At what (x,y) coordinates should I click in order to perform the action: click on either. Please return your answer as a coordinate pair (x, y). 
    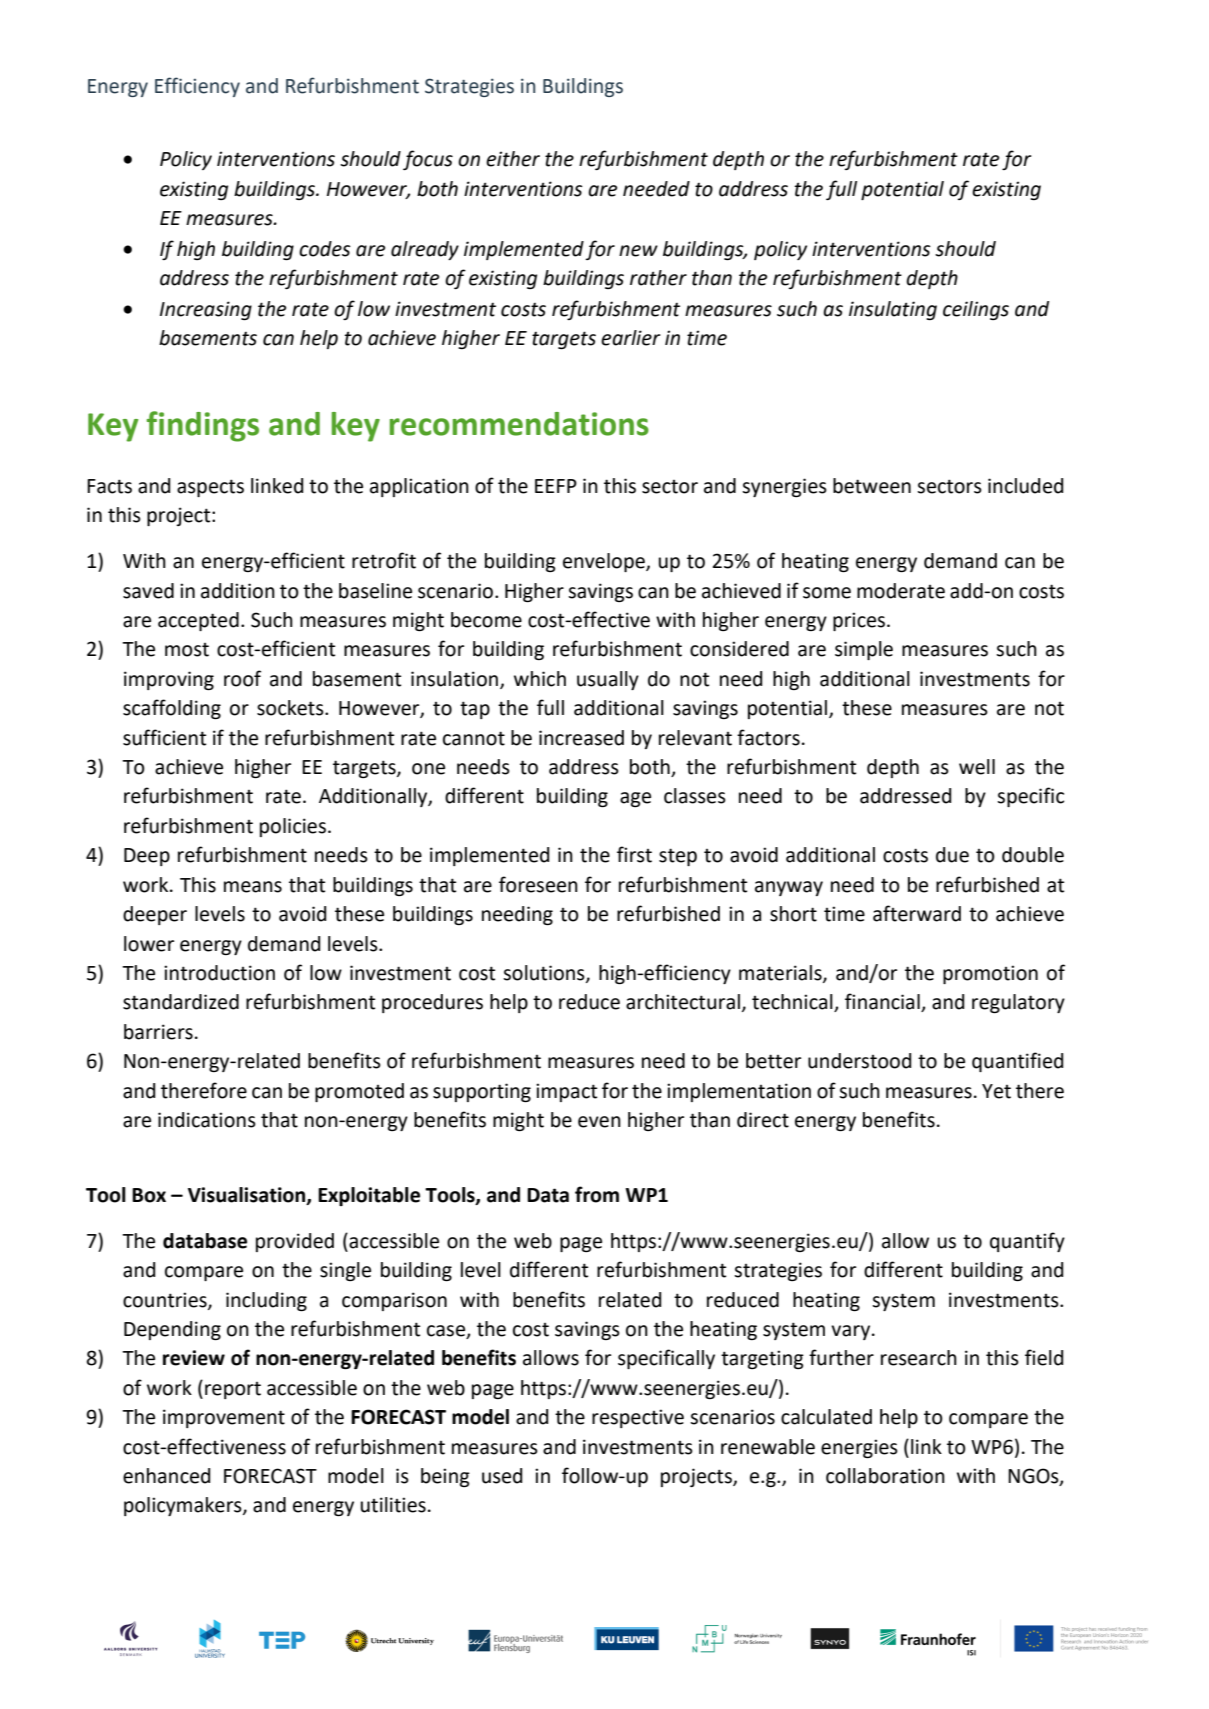
    Looking at the image, I should click on (513, 159).
